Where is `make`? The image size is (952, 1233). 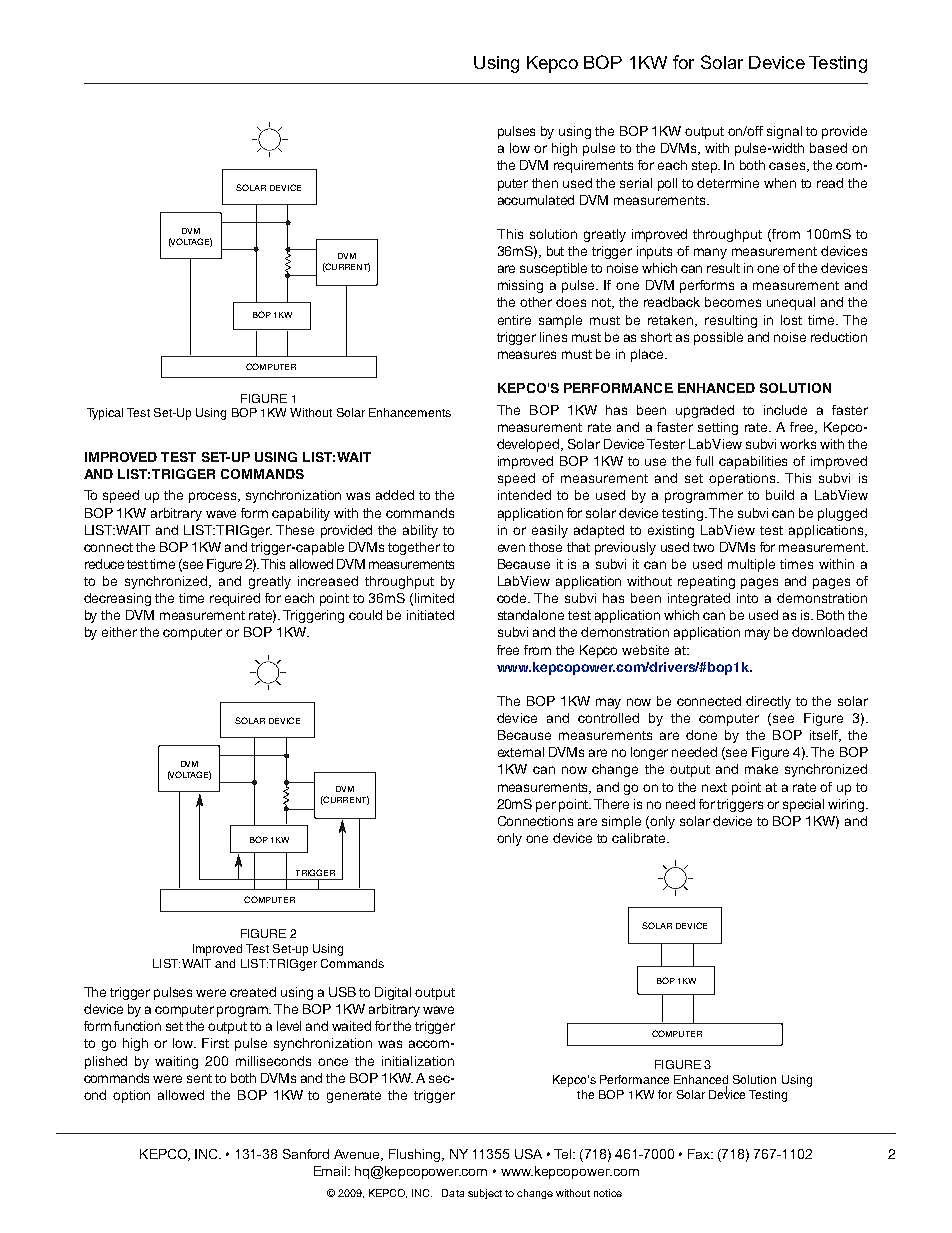
make is located at coordinates (761, 769).
